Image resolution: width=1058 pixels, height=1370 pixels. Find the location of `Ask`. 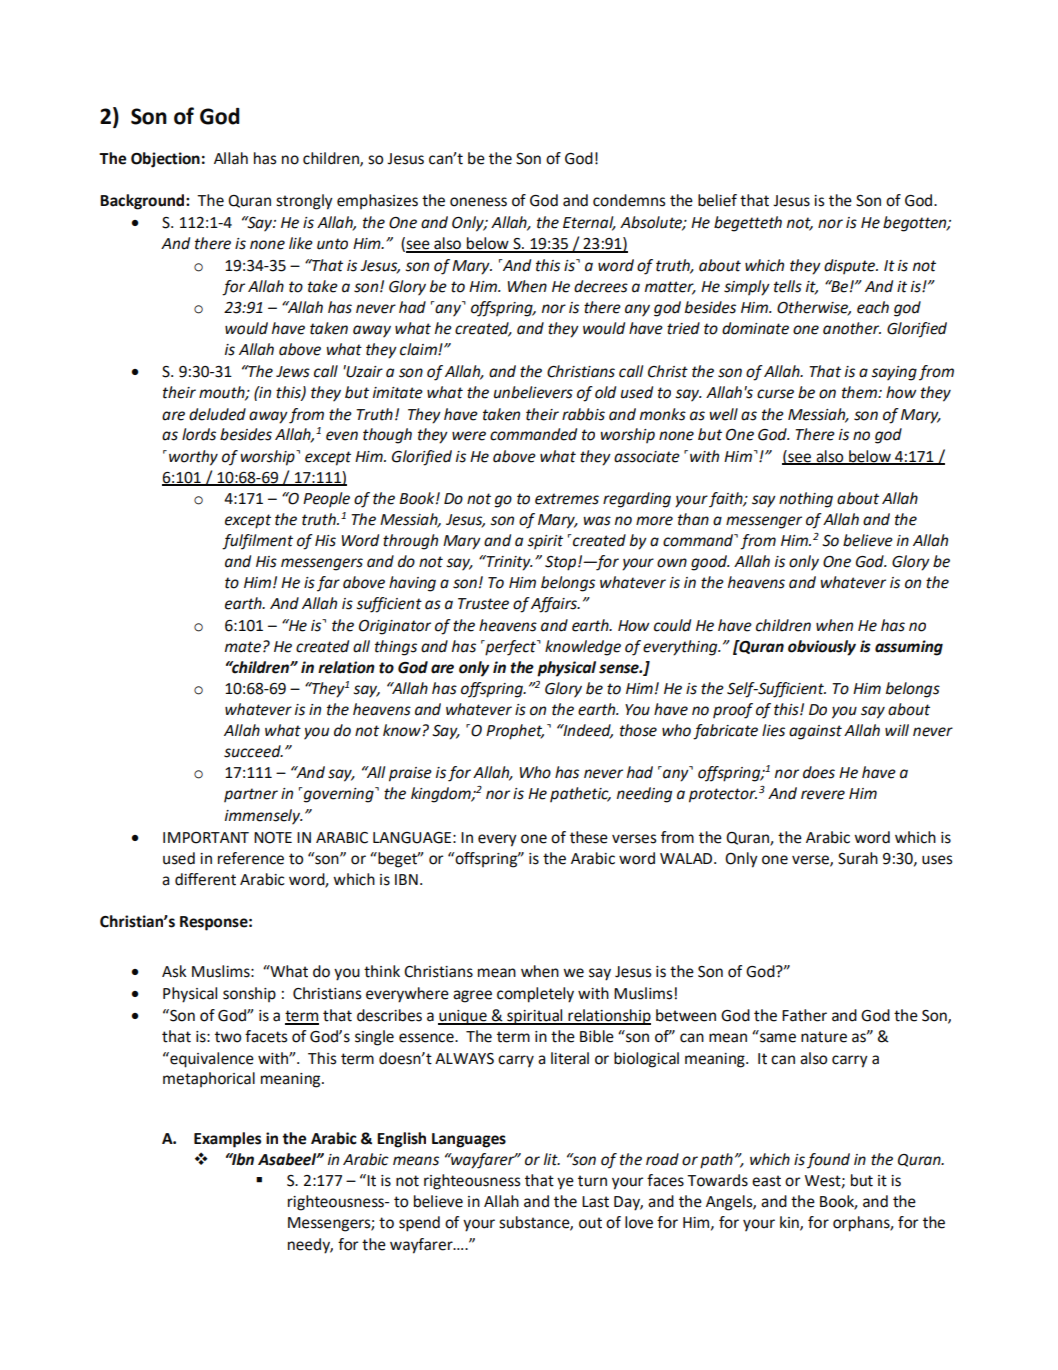

Ask is located at coordinates (174, 971).
